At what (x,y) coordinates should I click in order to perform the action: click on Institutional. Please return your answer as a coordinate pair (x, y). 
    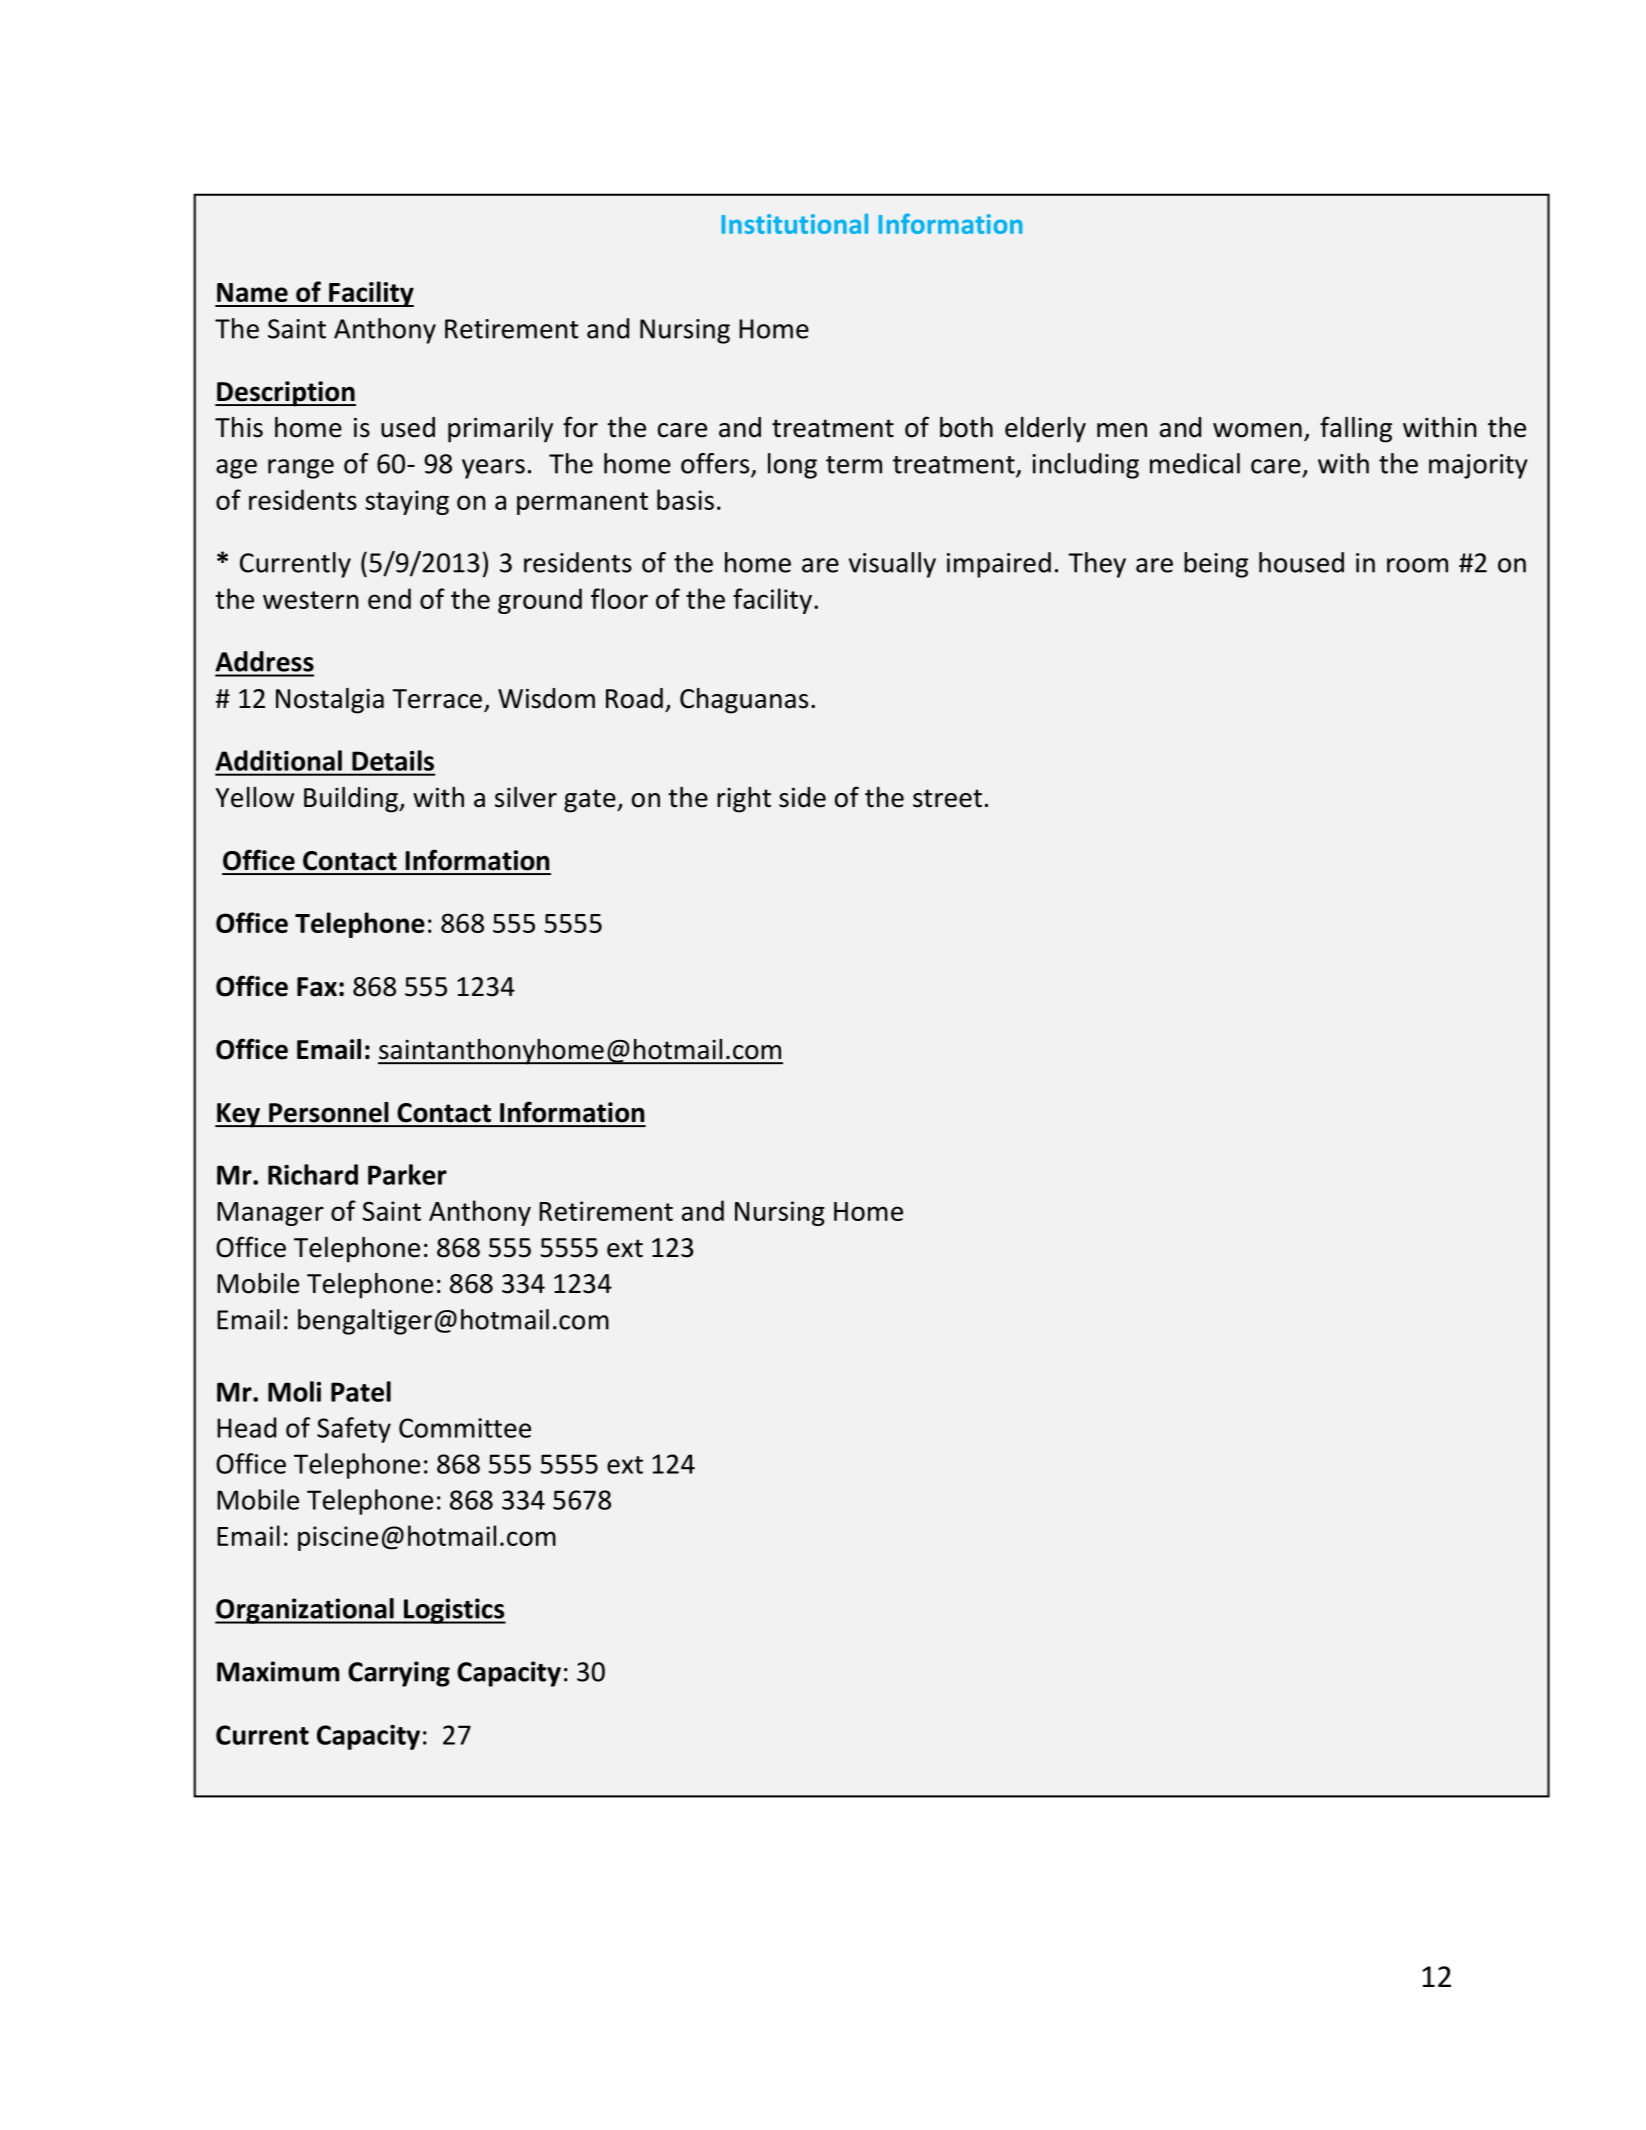
    Looking at the image, I should click on (795, 224).
